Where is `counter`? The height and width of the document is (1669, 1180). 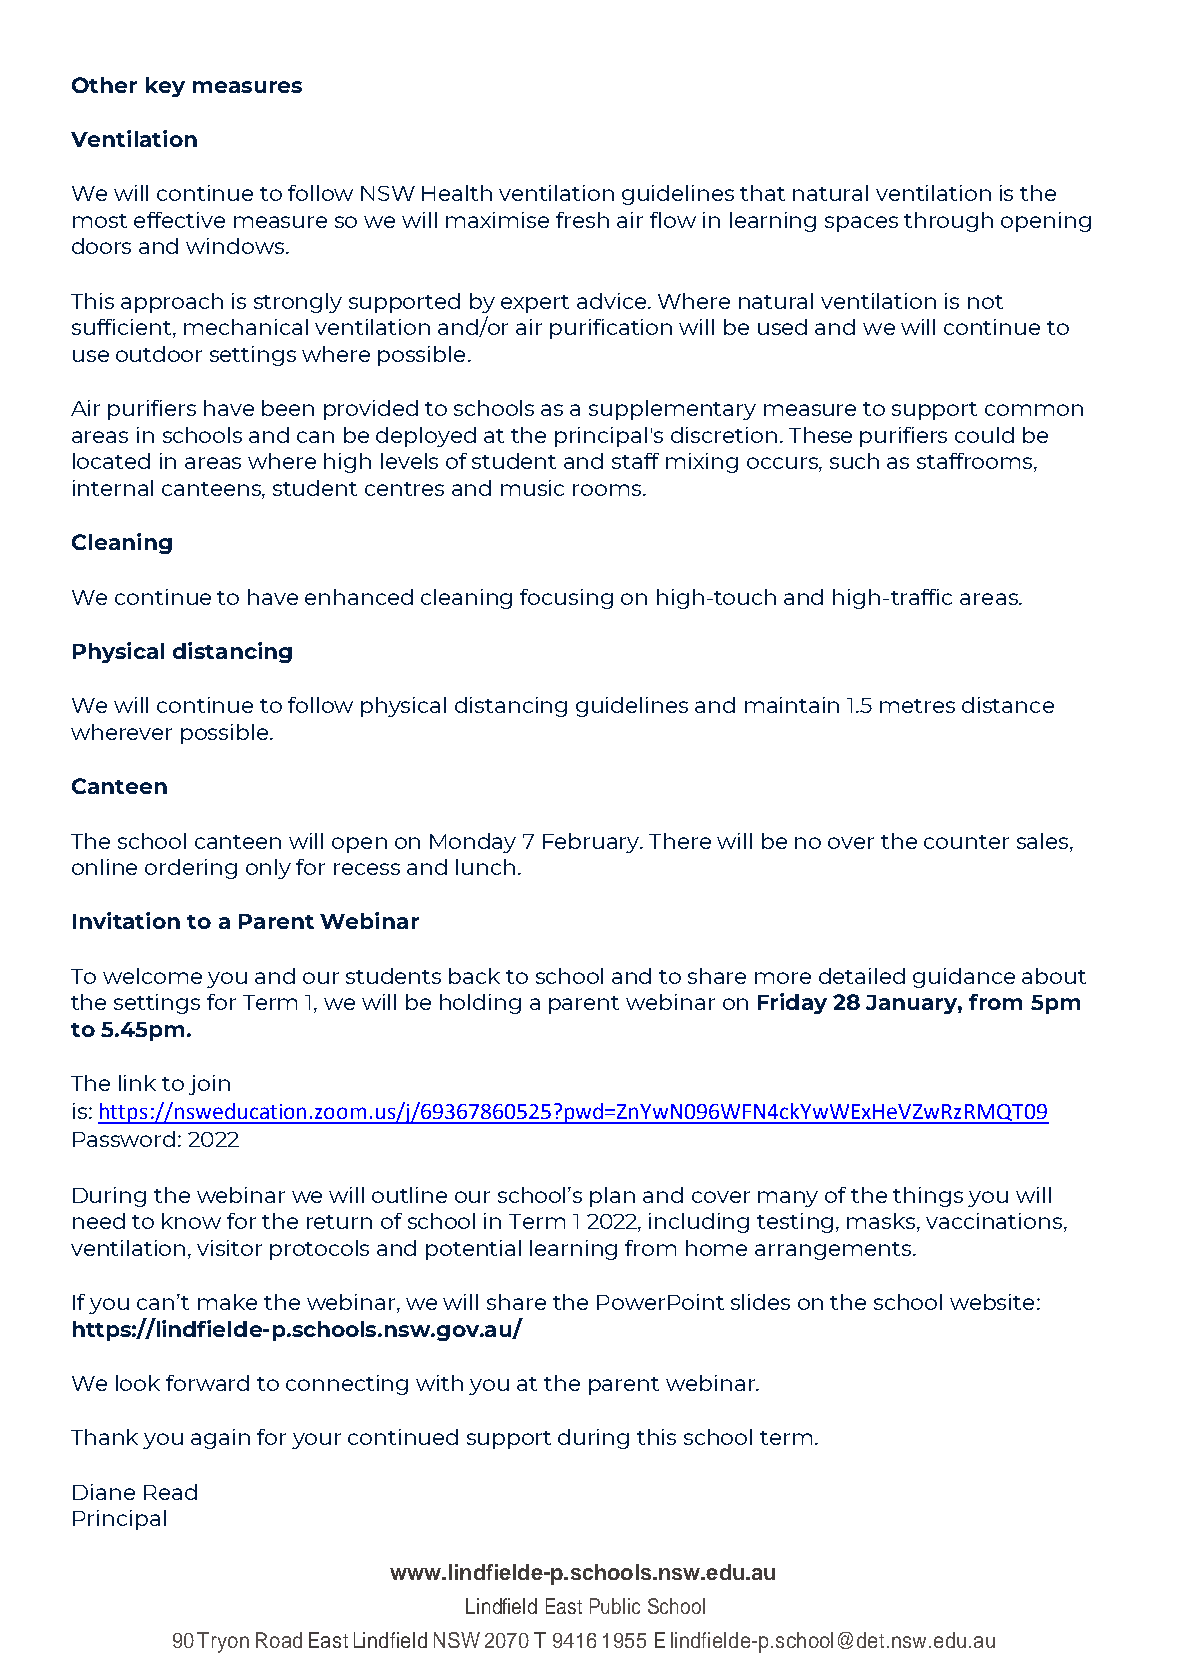
counter is located at coordinates (966, 842).
